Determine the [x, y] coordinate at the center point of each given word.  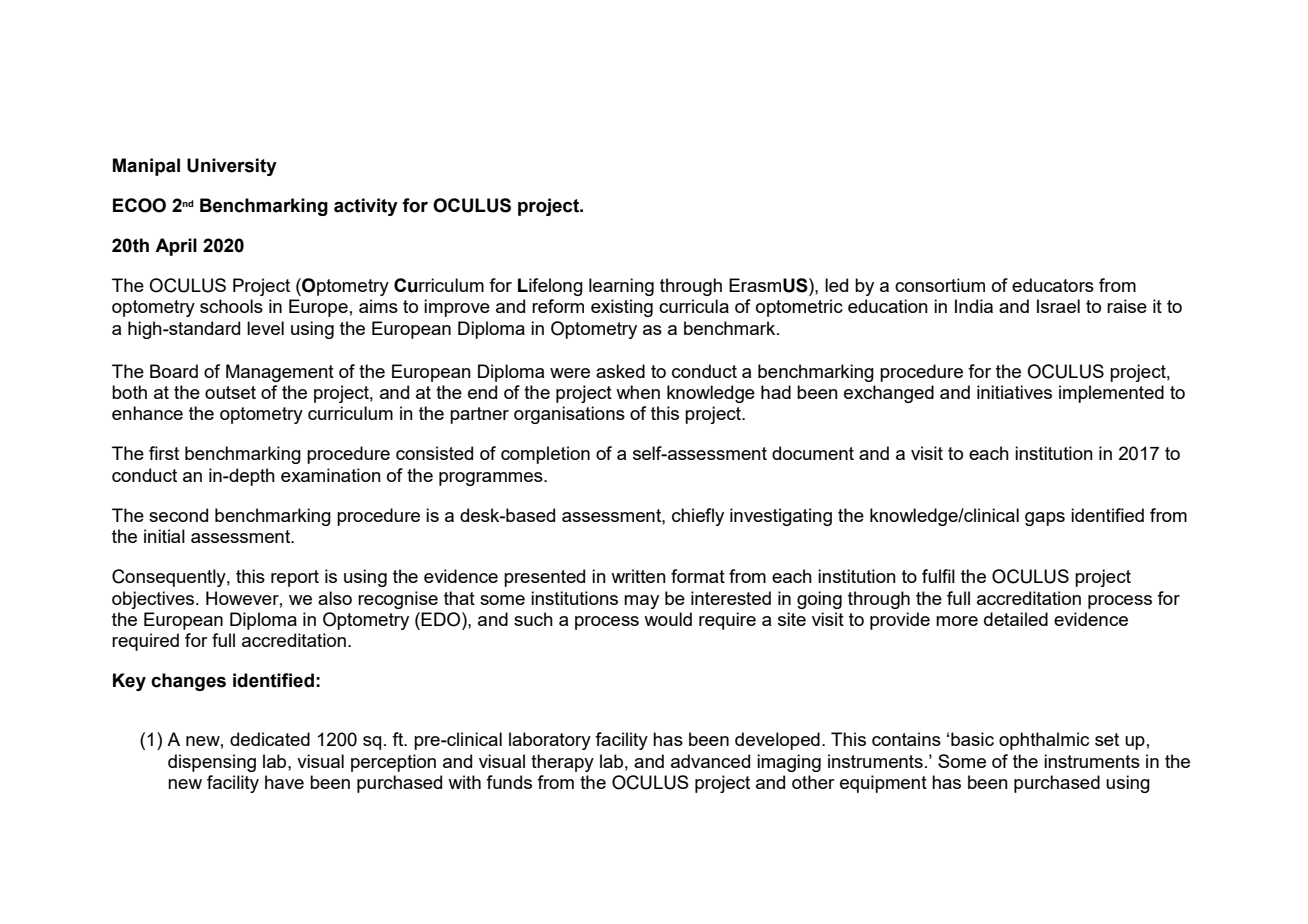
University [232, 167]
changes [188, 682]
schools [231, 306]
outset [230, 392]
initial [164, 536]
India [974, 306]
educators [1053, 285]
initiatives [1014, 392]
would [668, 619]
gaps [1045, 519]
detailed [1016, 619]
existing [622, 308]
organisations [569, 415]
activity [366, 207]
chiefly [698, 517]
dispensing [212, 763]
